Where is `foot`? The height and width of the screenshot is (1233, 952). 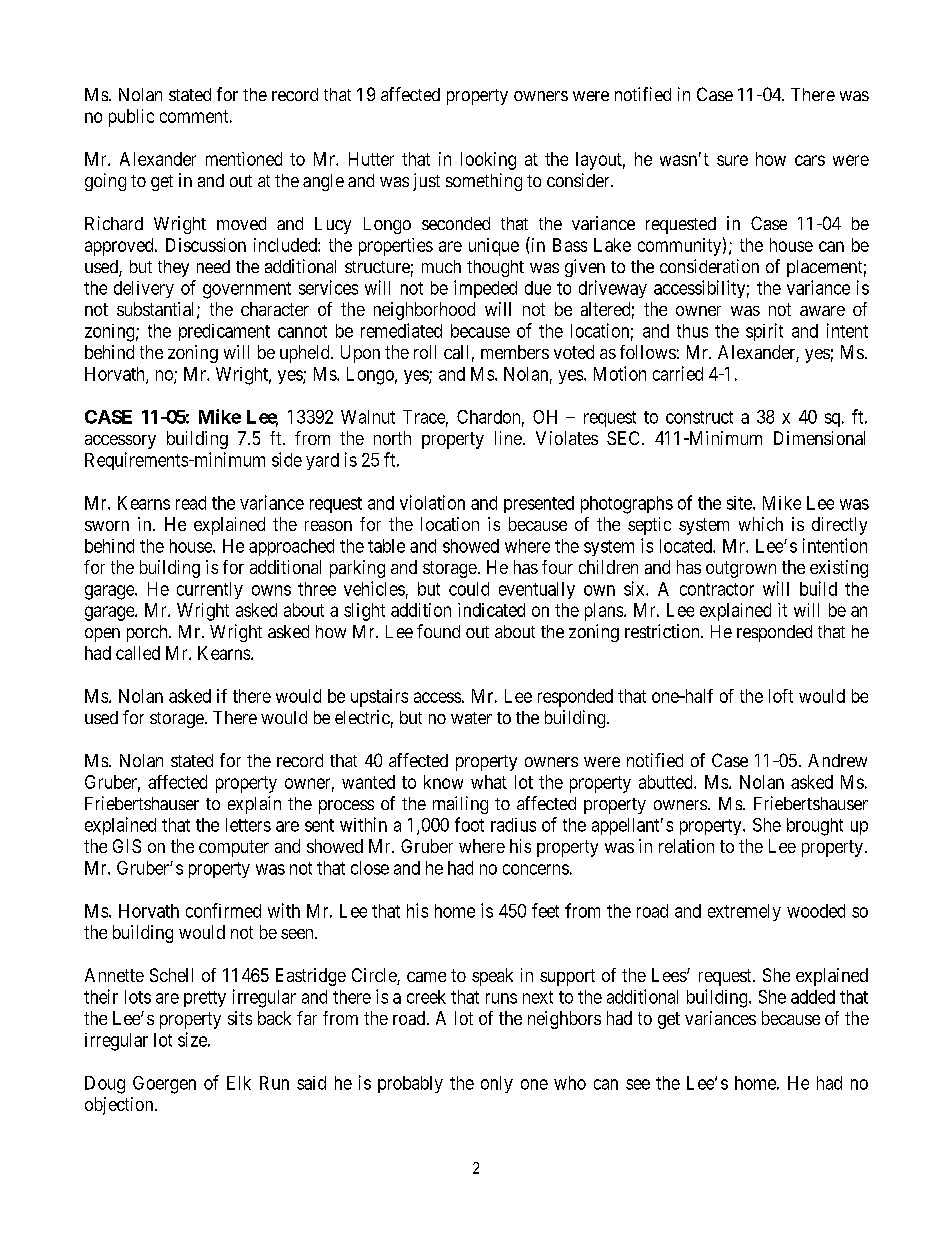
foot is located at coordinates (469, 824).
